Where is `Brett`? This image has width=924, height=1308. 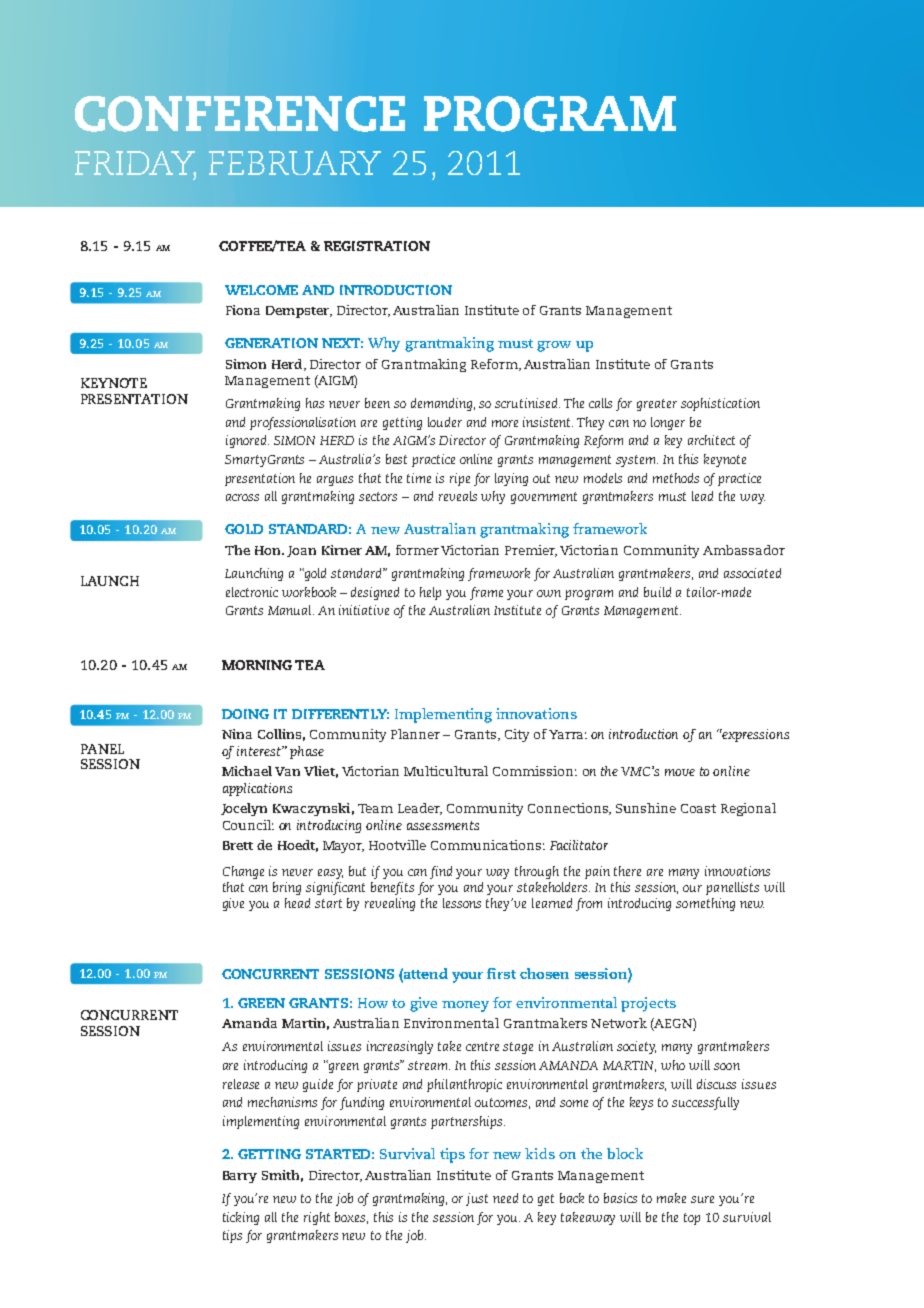 Brett is located at coordinates (238, 845).
